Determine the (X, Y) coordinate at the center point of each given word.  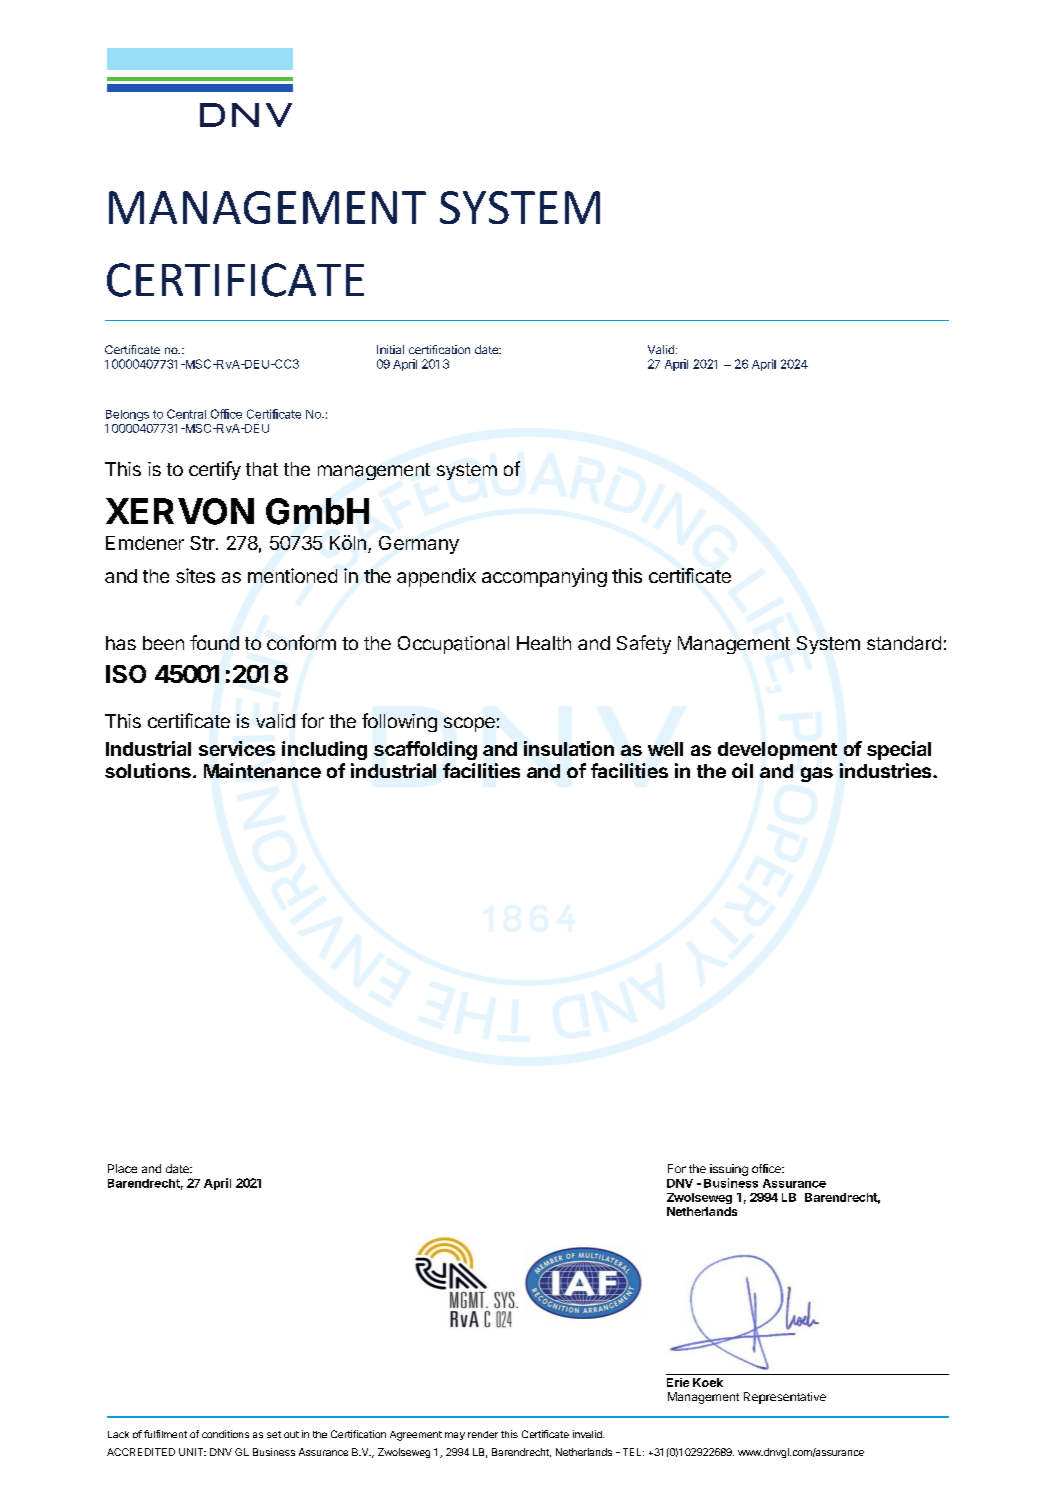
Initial (390, 349)
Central (186, 414)
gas (817, 774)
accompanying (544, 577)
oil (742, 770)
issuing (729, 1170)
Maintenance (262, 770)
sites (195, 575)
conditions (225, 1434)
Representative (785, 1398)
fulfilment (165, 1434)
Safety (644, 644)
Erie (678, 1382)
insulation (569, 748)
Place (122, 1168)
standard (904, 643)
